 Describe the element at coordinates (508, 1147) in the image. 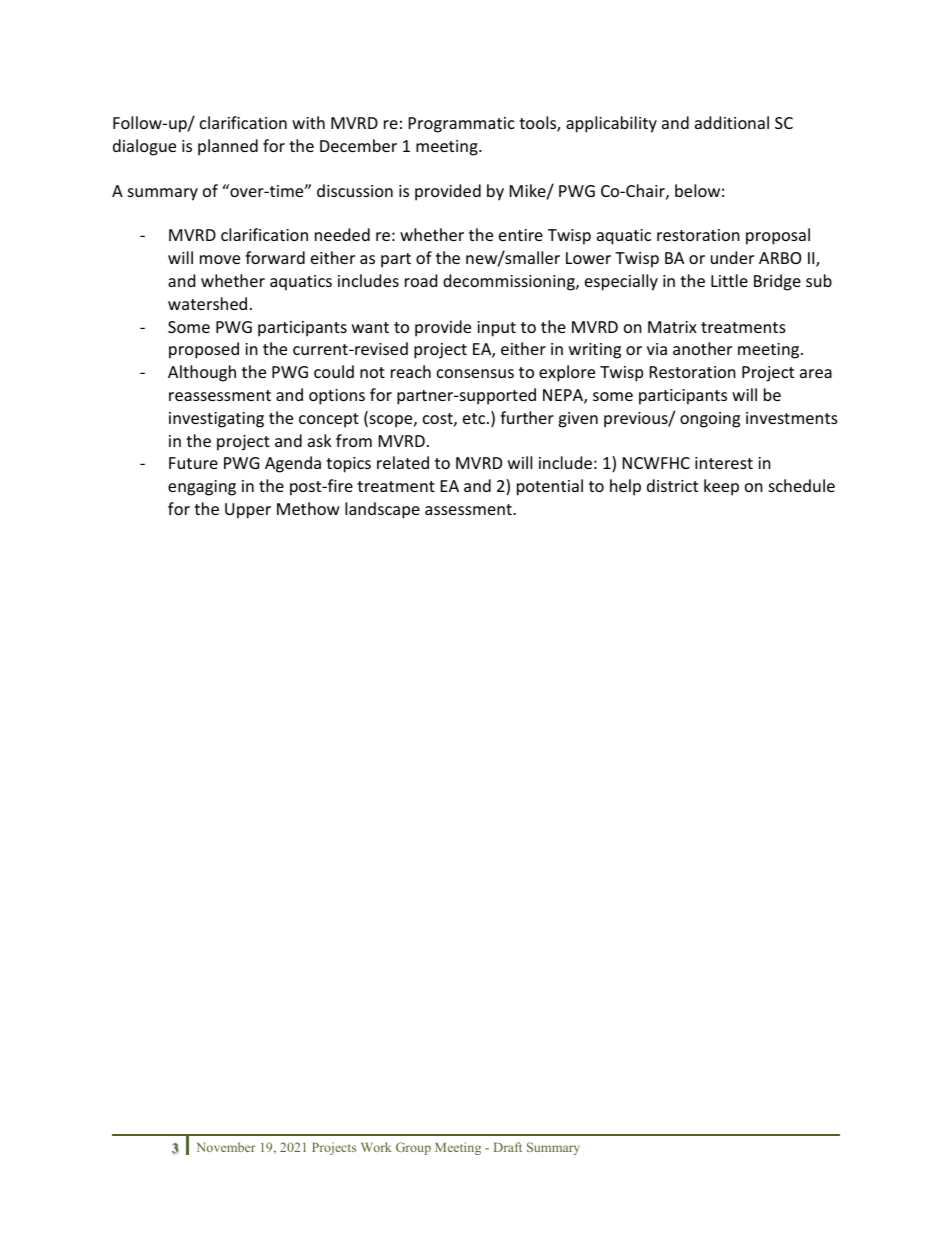

I see `Draft` at that location.
